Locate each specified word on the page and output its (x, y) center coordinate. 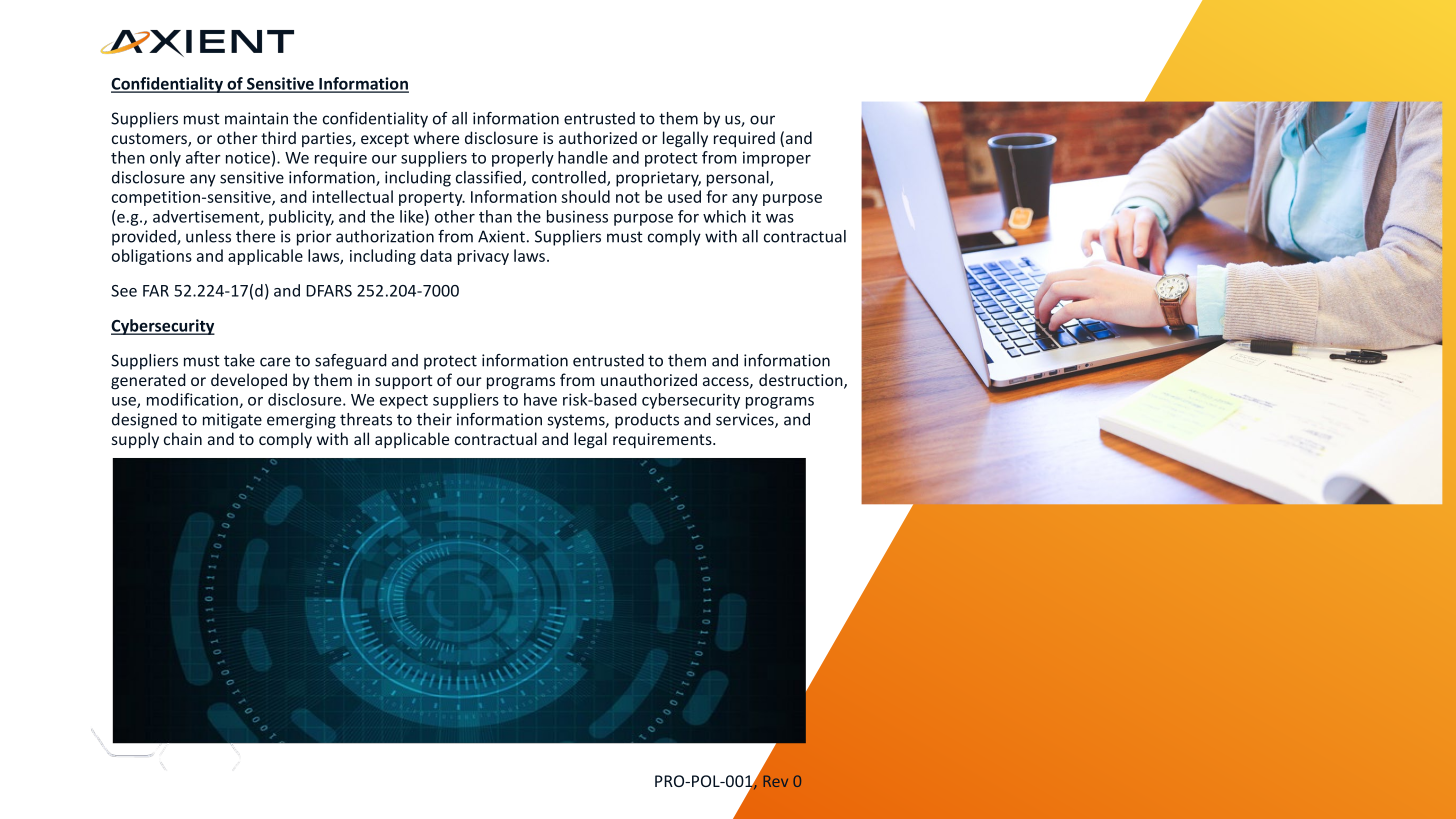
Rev (776, 781)
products (647, 421)
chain (183, 438)
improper (777, 159)
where (436, 137)
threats (366, 419)
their (434, 419)
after (203, 157)
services (746, 420)
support (403, 382)
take (239, 360)
